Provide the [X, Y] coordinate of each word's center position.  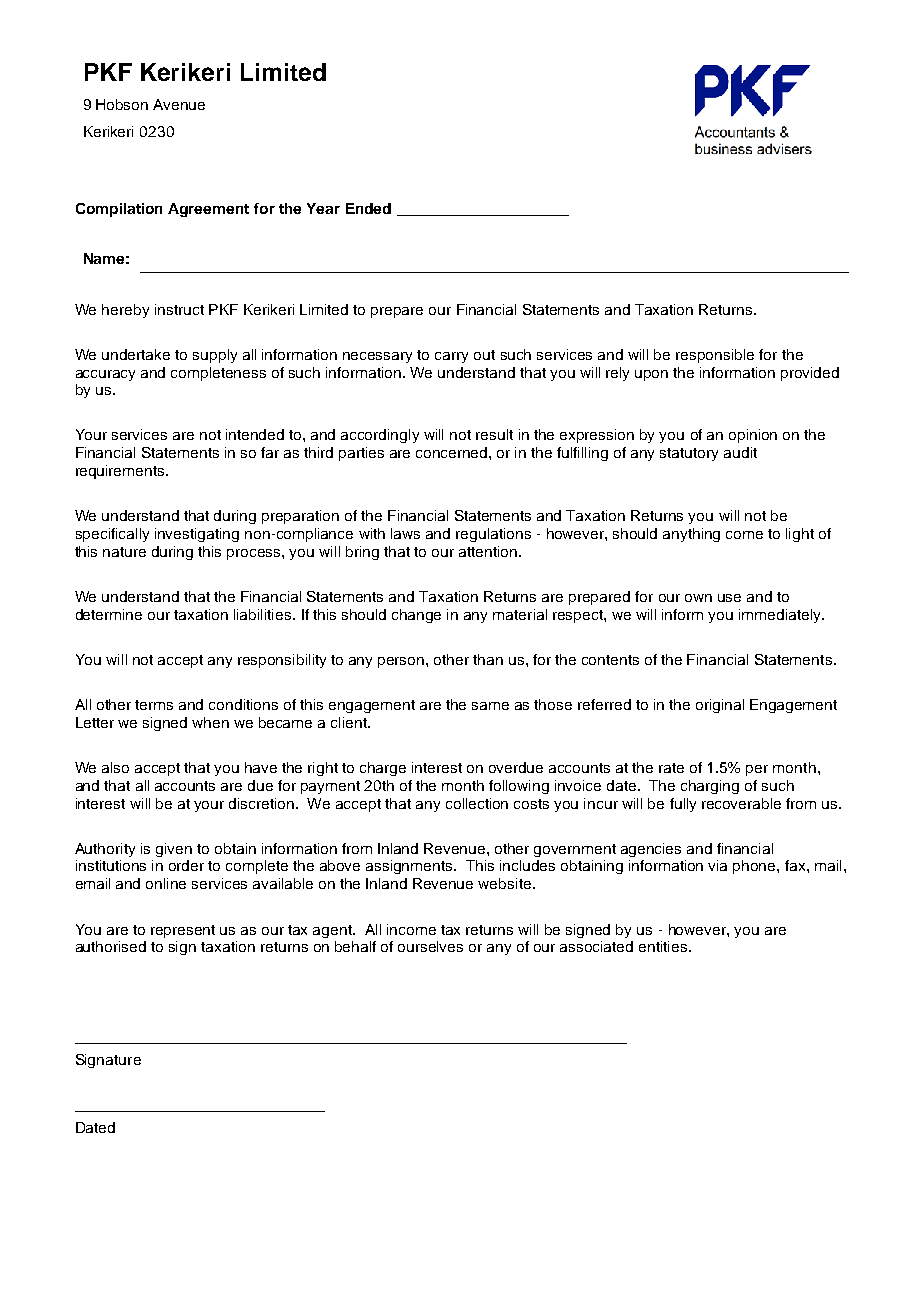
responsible [715, 356]
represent [183, 931]
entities [664, 946]
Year [323, 208]
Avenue [179, 104]
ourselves [430, 946]
